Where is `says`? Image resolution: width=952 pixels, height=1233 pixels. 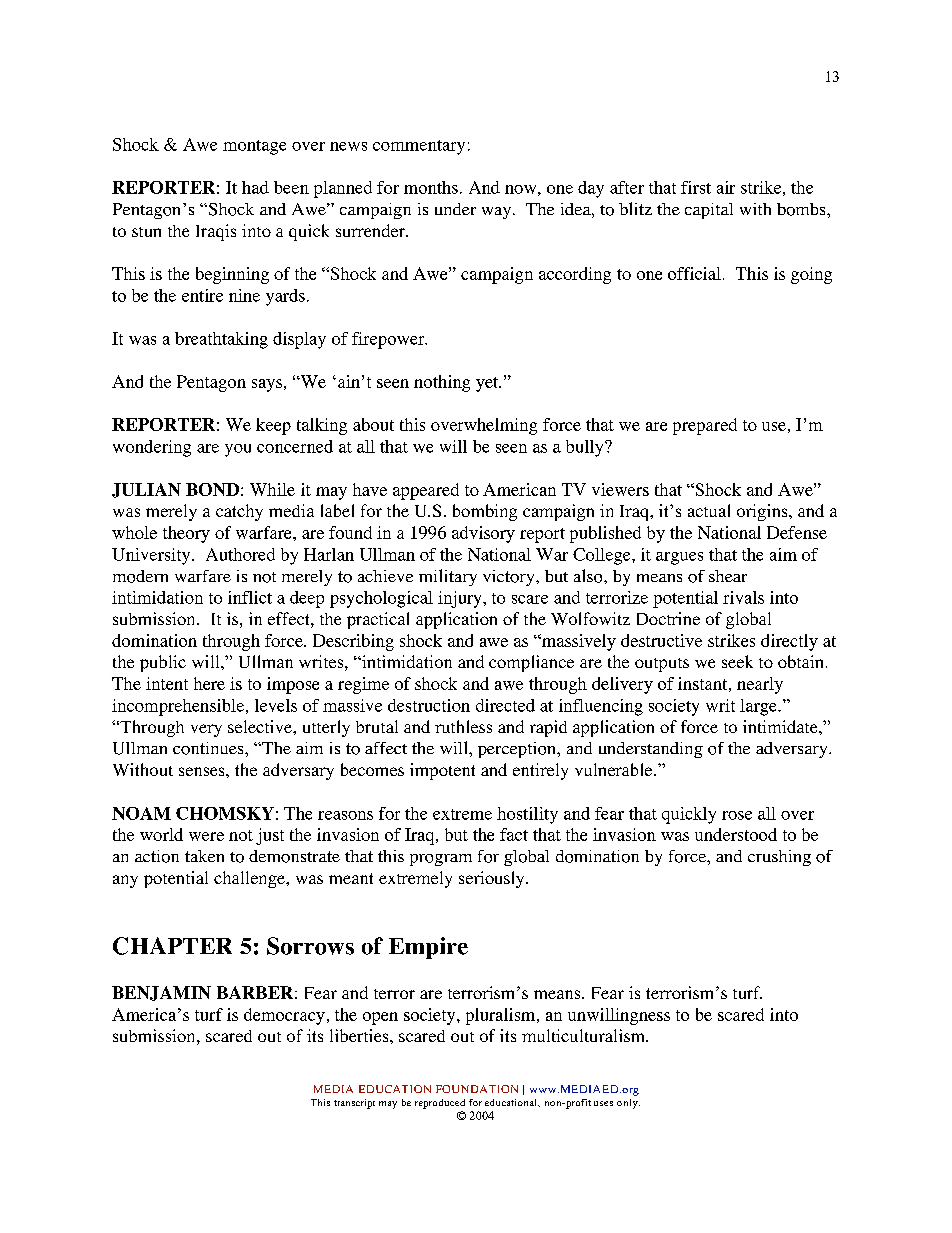 says is located at coordinates (267, 385).
